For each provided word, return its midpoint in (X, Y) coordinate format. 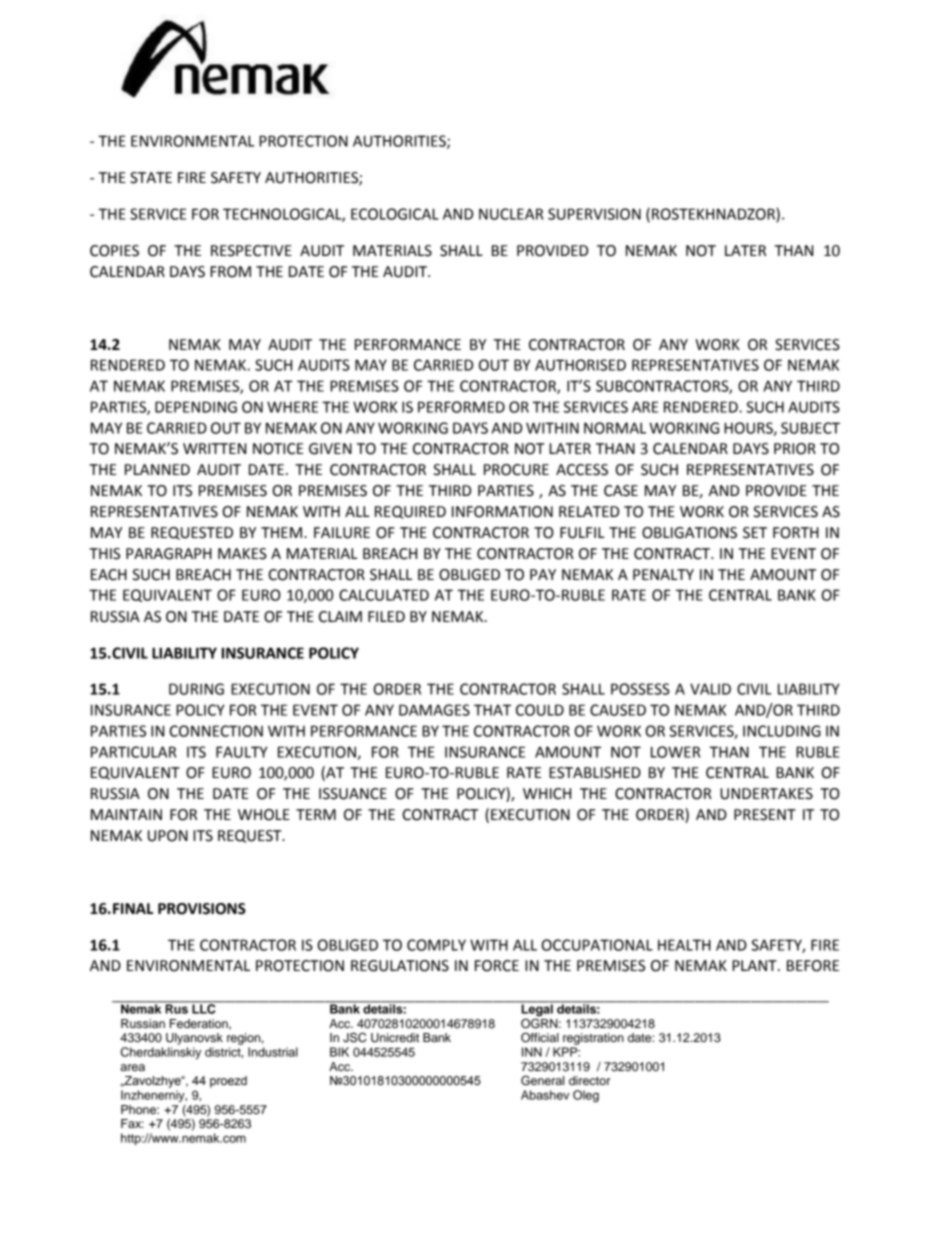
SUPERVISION (594, 214)
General (542, 1080)
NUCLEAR (511, 214)
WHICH (547, 794)
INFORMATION (502, 512)
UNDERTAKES (766, 794)
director (589, 1080)
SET (755, 533)
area (132, 1067)
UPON (168, 836)
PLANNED (157, 469)
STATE (151, 178)
